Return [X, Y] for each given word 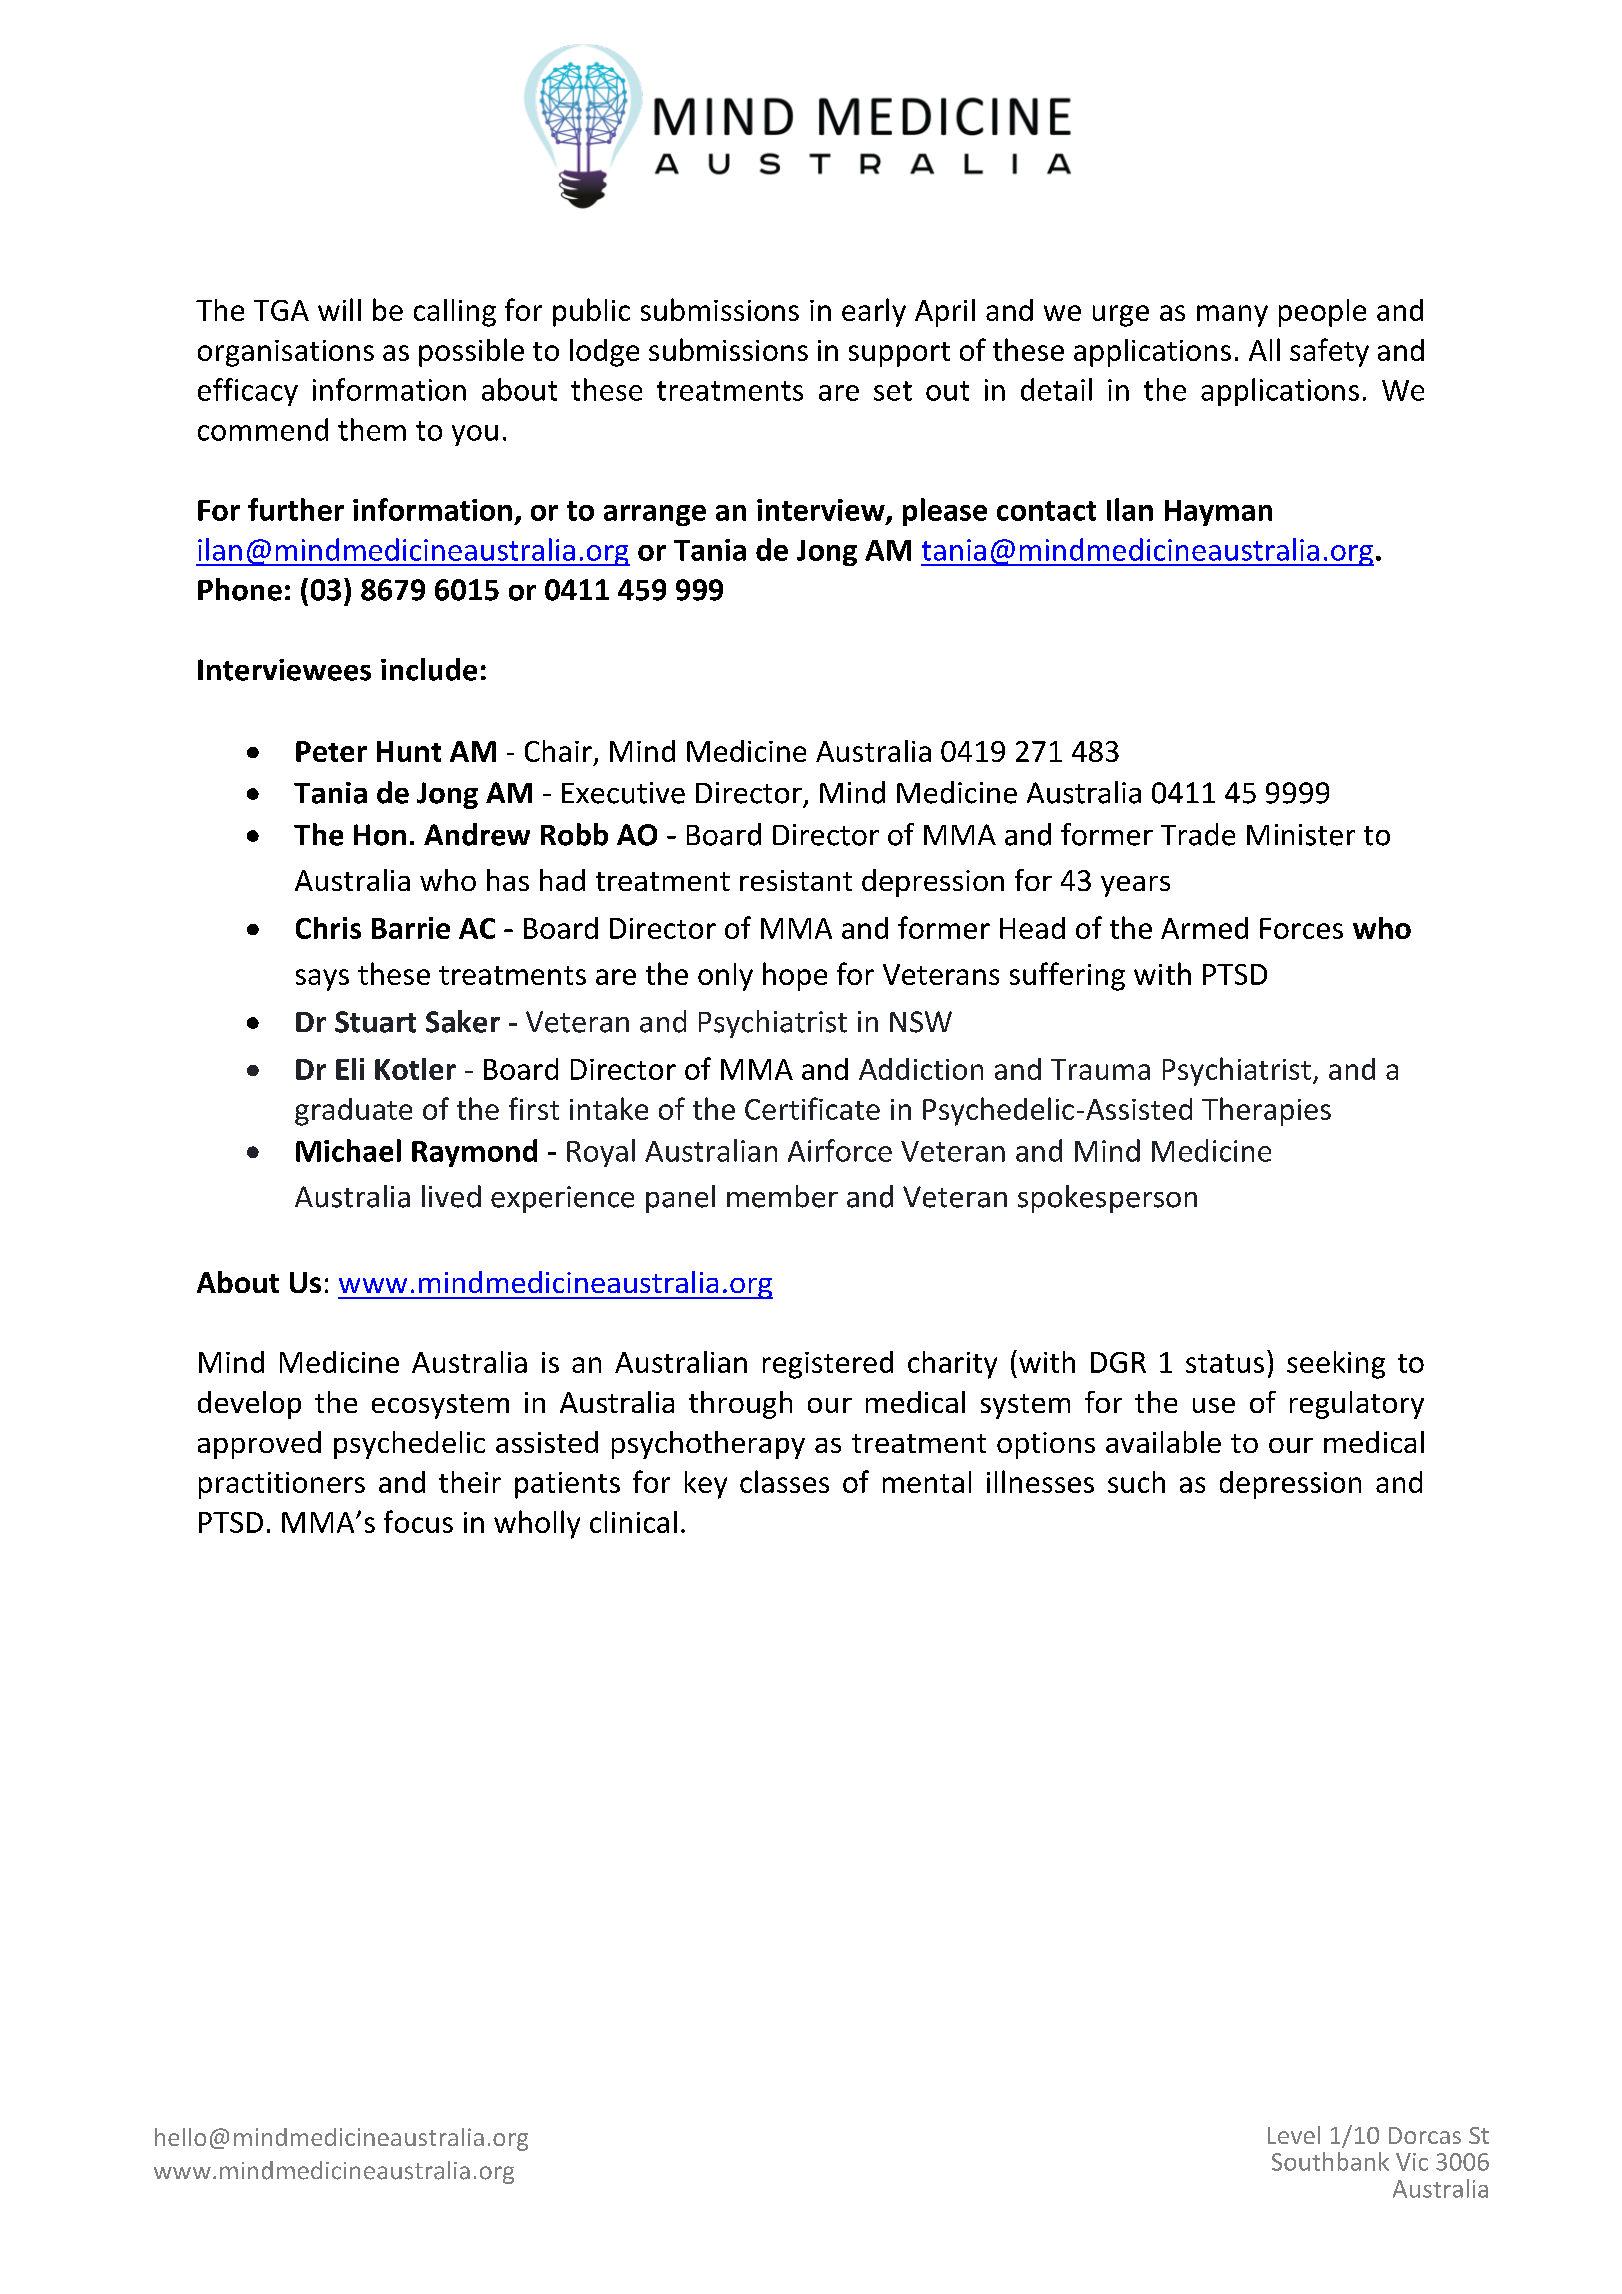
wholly [537, 1524]
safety [1329, 352]
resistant [796, 880]
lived [451, 1196]
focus [418, 1521]
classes [784, 1481]
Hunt [409, 751]
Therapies [1266, 1111]
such [1136, 1482]
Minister [1301, 835]
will [339, 309]
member [782, 1196]
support [899, 354]
